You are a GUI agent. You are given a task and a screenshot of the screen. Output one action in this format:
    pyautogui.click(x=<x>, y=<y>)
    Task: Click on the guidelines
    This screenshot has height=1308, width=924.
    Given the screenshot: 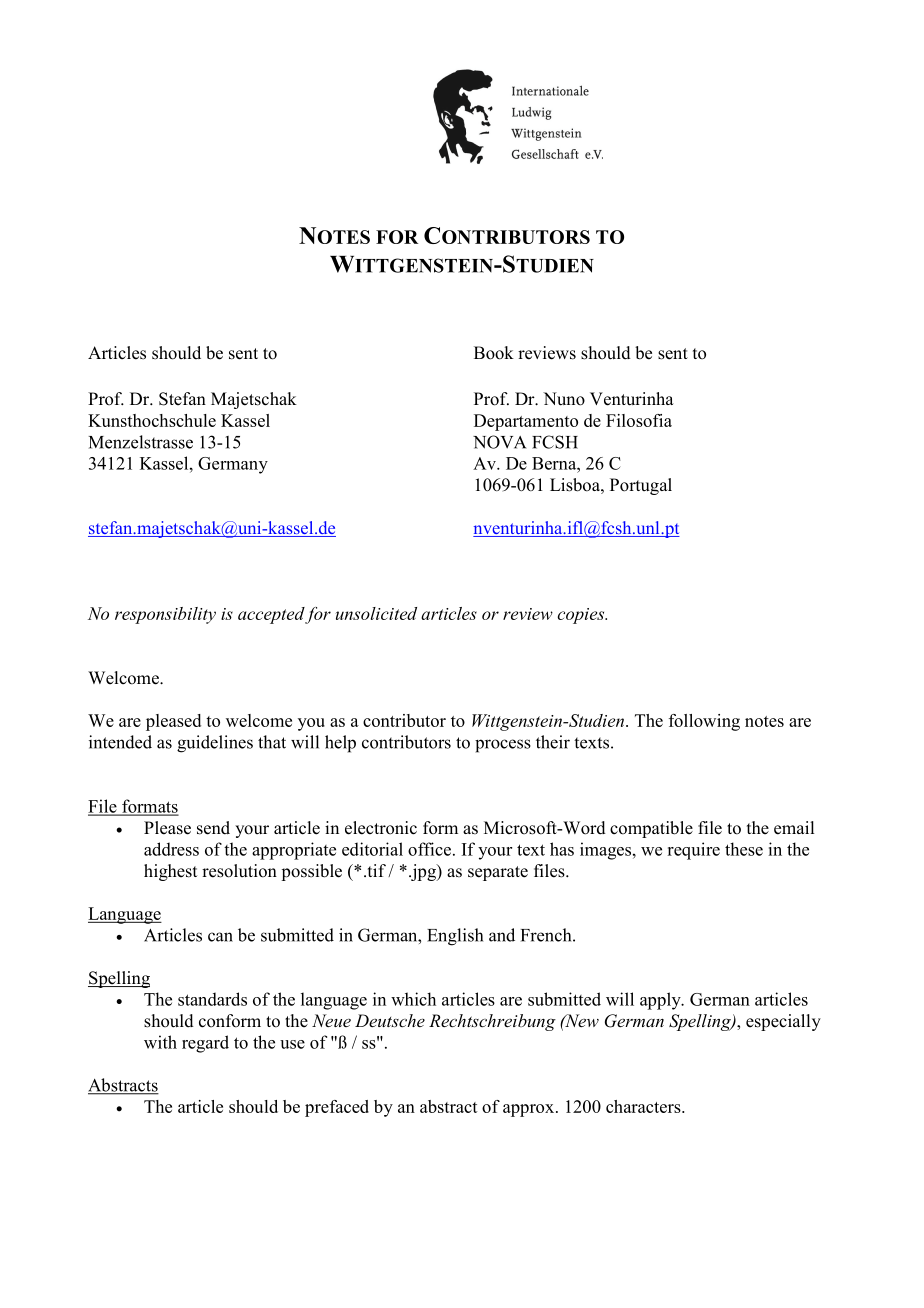 What is the action you would take?
    pyautogui.click(x=215, y=744)
